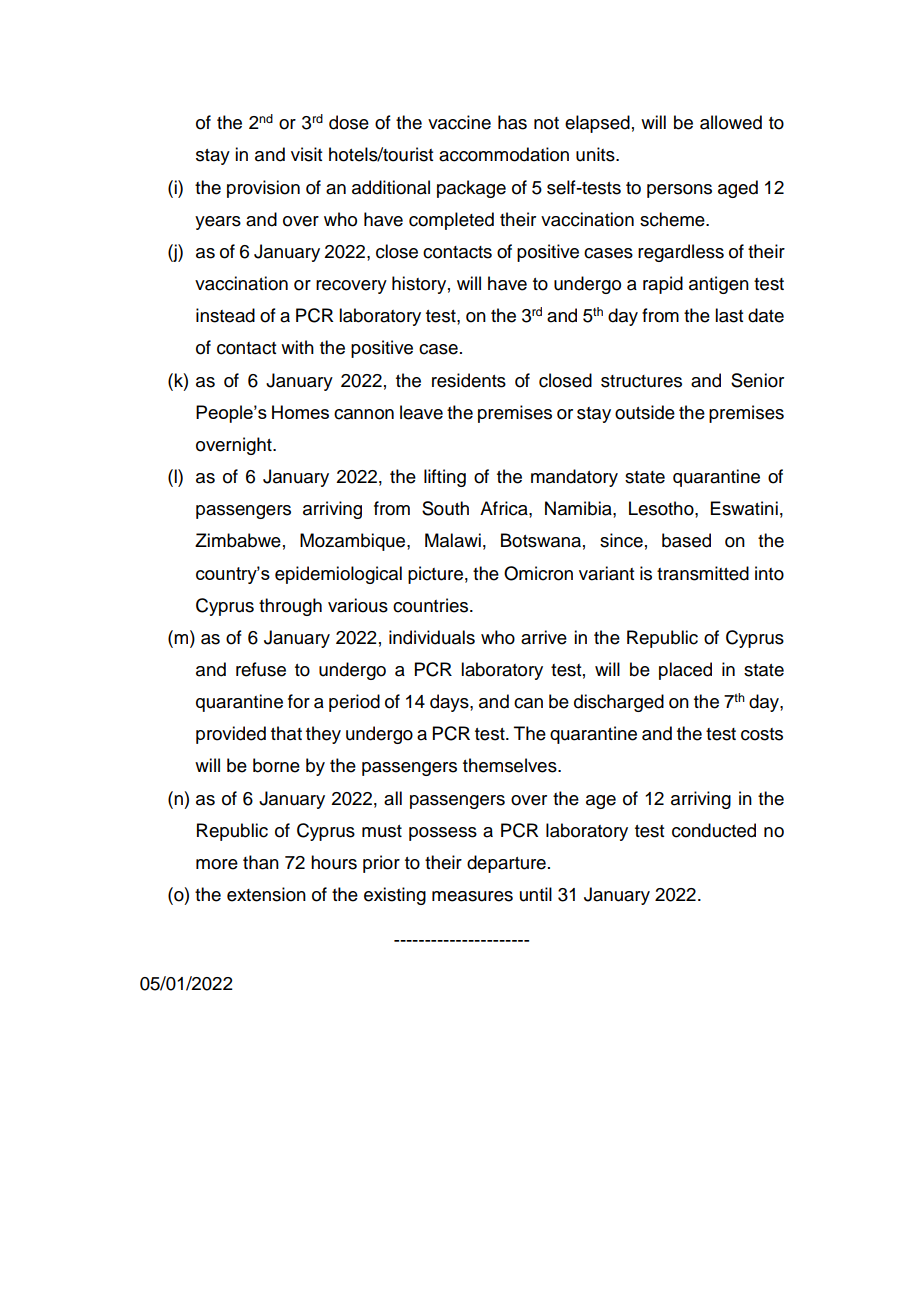 The height and width of the screenshot is (1308, 924). Describe the element at coordinates (504, 154) in the screenshot. I see `accommodation` at that location.
